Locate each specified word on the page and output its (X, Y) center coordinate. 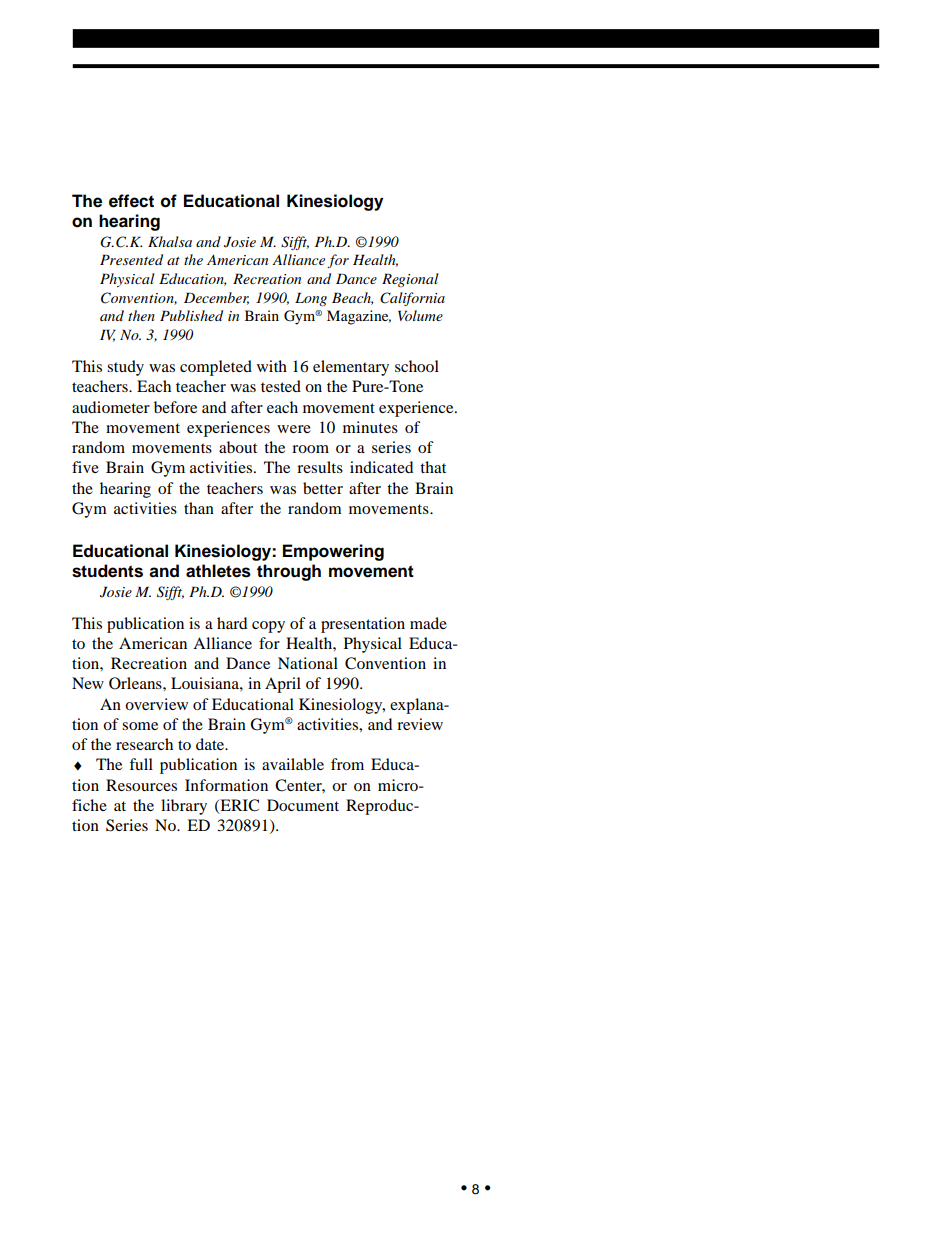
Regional (410, 280)
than (199, 508)
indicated (381, 467)
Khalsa (170, 241)
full (141, 764)
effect (131, 201)
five (85, 467)
